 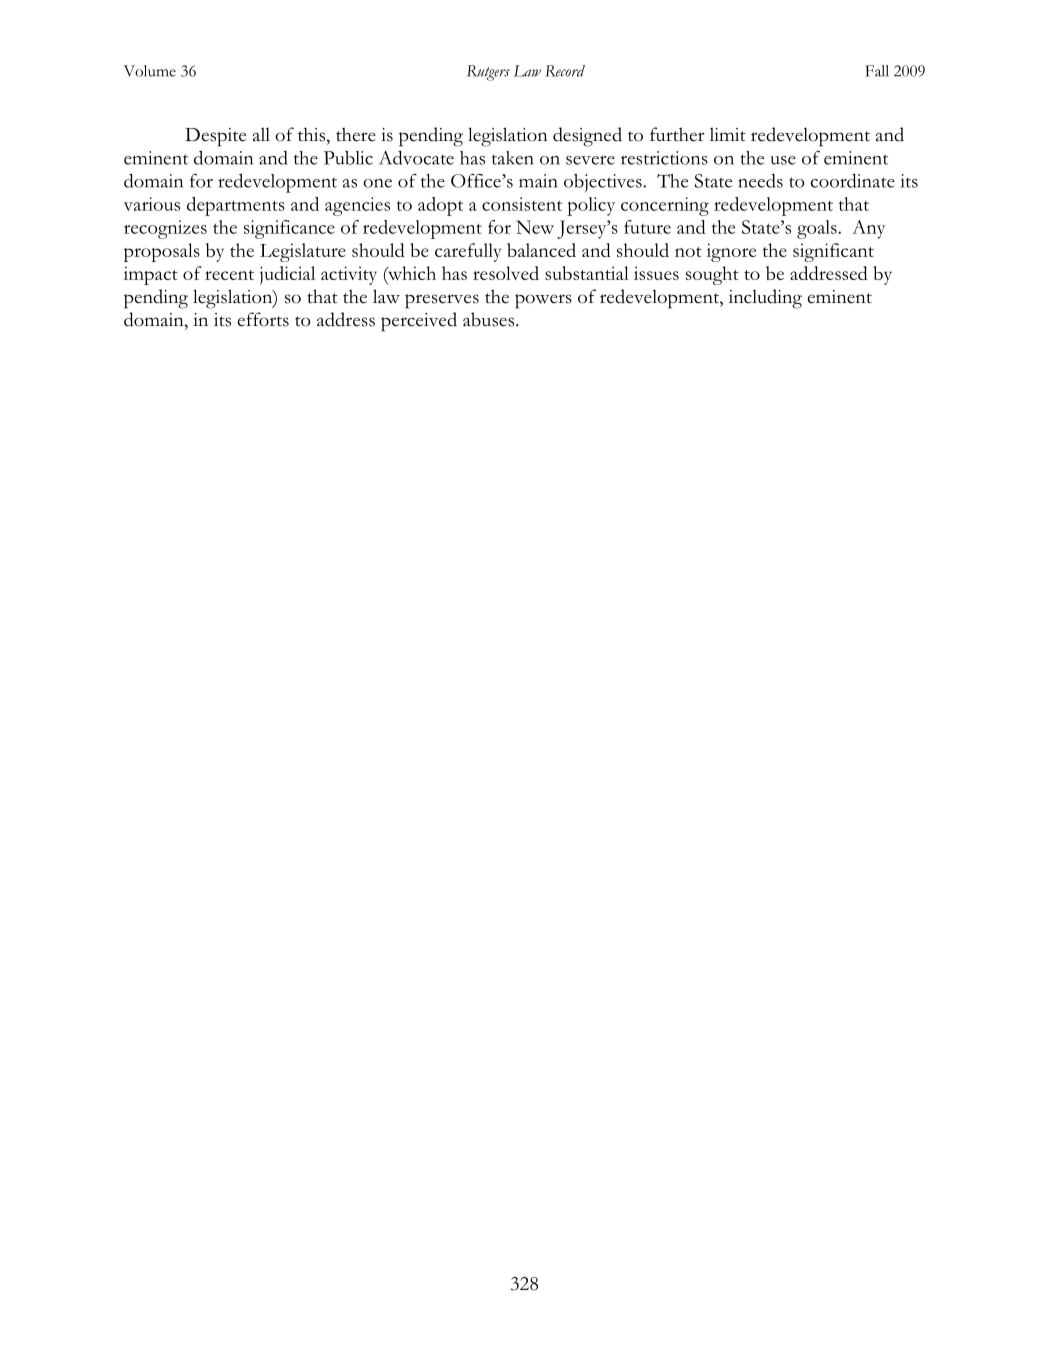 I want to click on efforts, so click(x=263, y=319).
